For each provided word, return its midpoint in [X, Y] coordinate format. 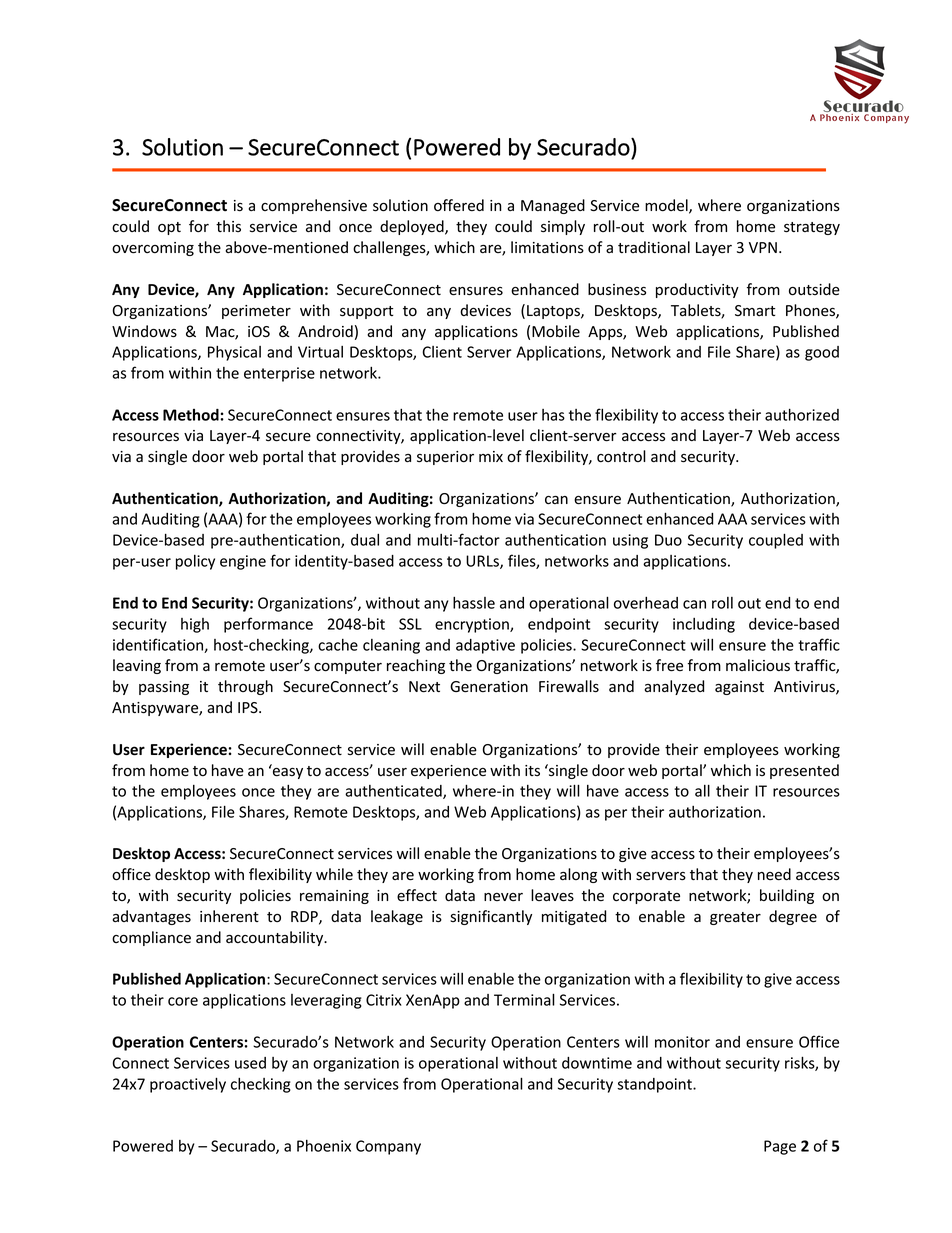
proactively [188, 1085]
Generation [489, 687]
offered [459, 205]
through [245, 687]
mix [491, 456]
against [739, 688]
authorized [802, 414]
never [503, 897]
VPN [763, 247]
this [228, 226]
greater [735, 918]
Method [192, 415]
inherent [229, 916]
